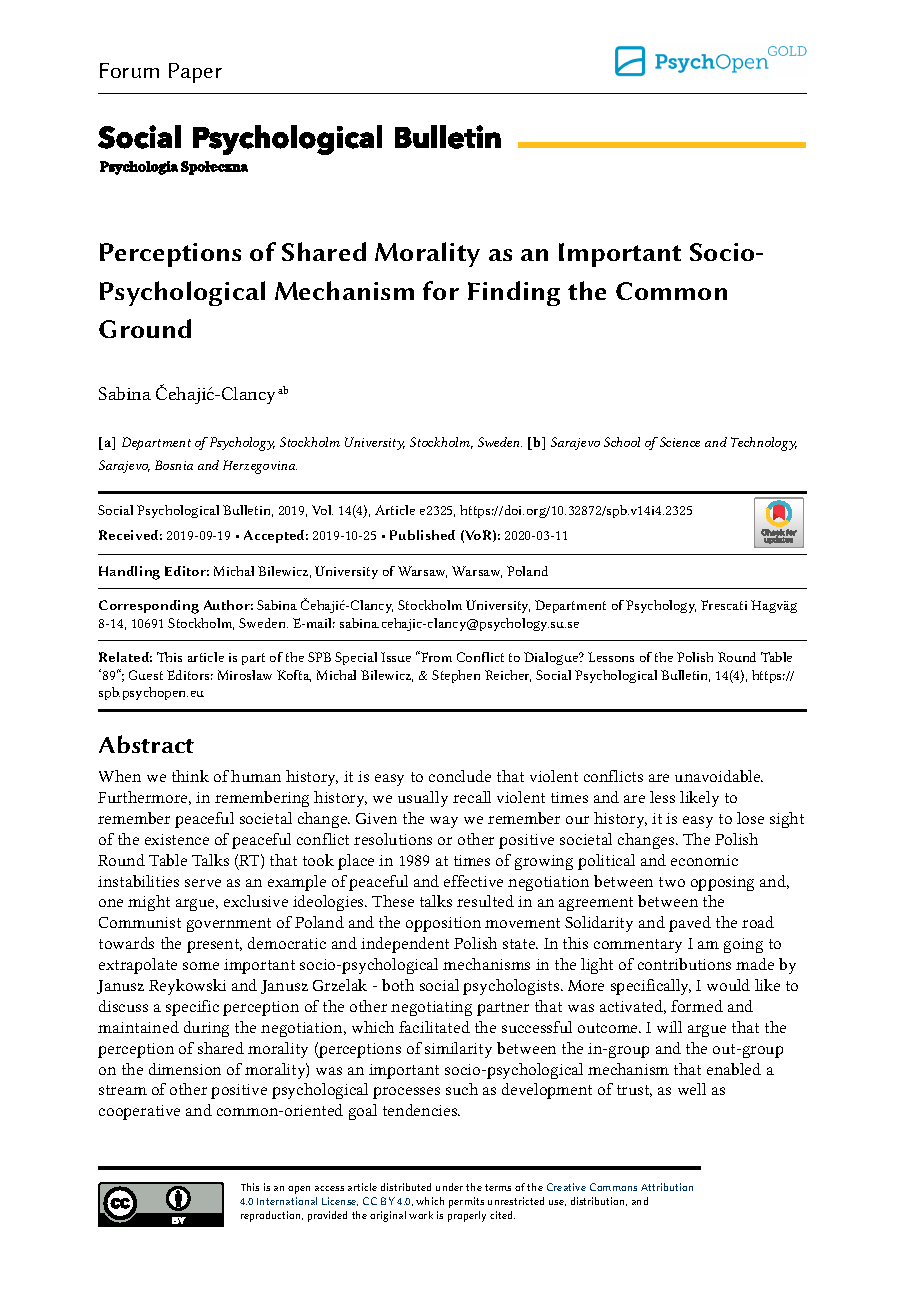 This page has height=1316, width=905. I want to click on From, so click(435, 656).
